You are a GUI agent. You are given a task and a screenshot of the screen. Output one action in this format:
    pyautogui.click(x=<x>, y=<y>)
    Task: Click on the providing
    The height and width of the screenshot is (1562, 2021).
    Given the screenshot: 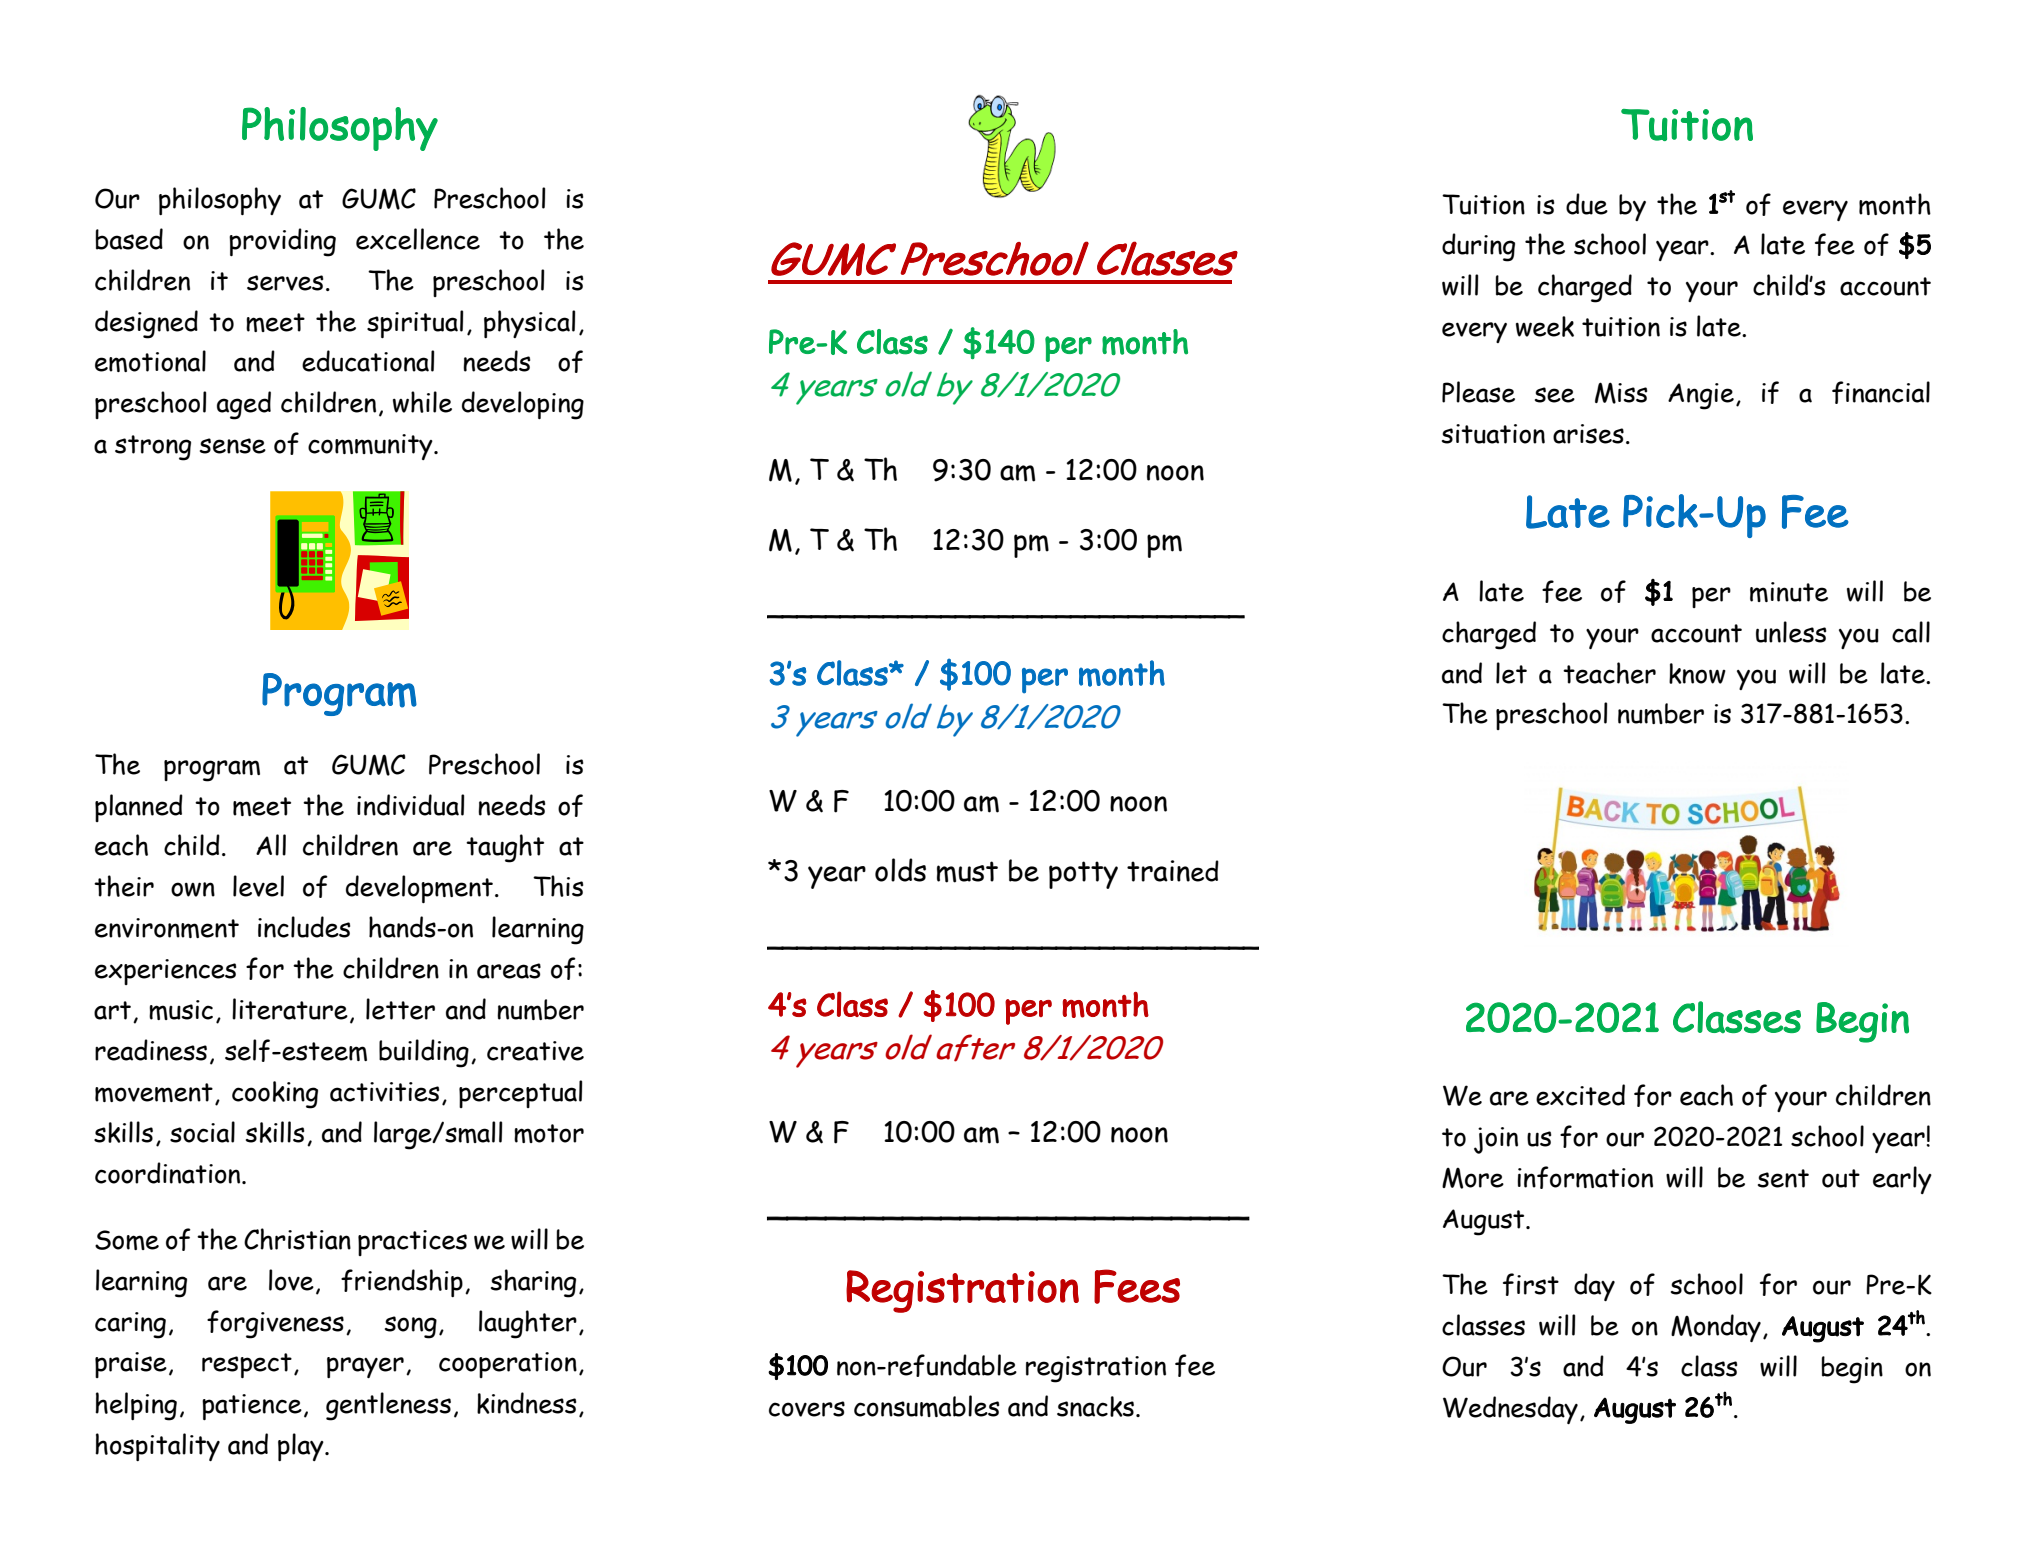 What is the action you would take?
    pyautogui.click(x=282, y=242)
